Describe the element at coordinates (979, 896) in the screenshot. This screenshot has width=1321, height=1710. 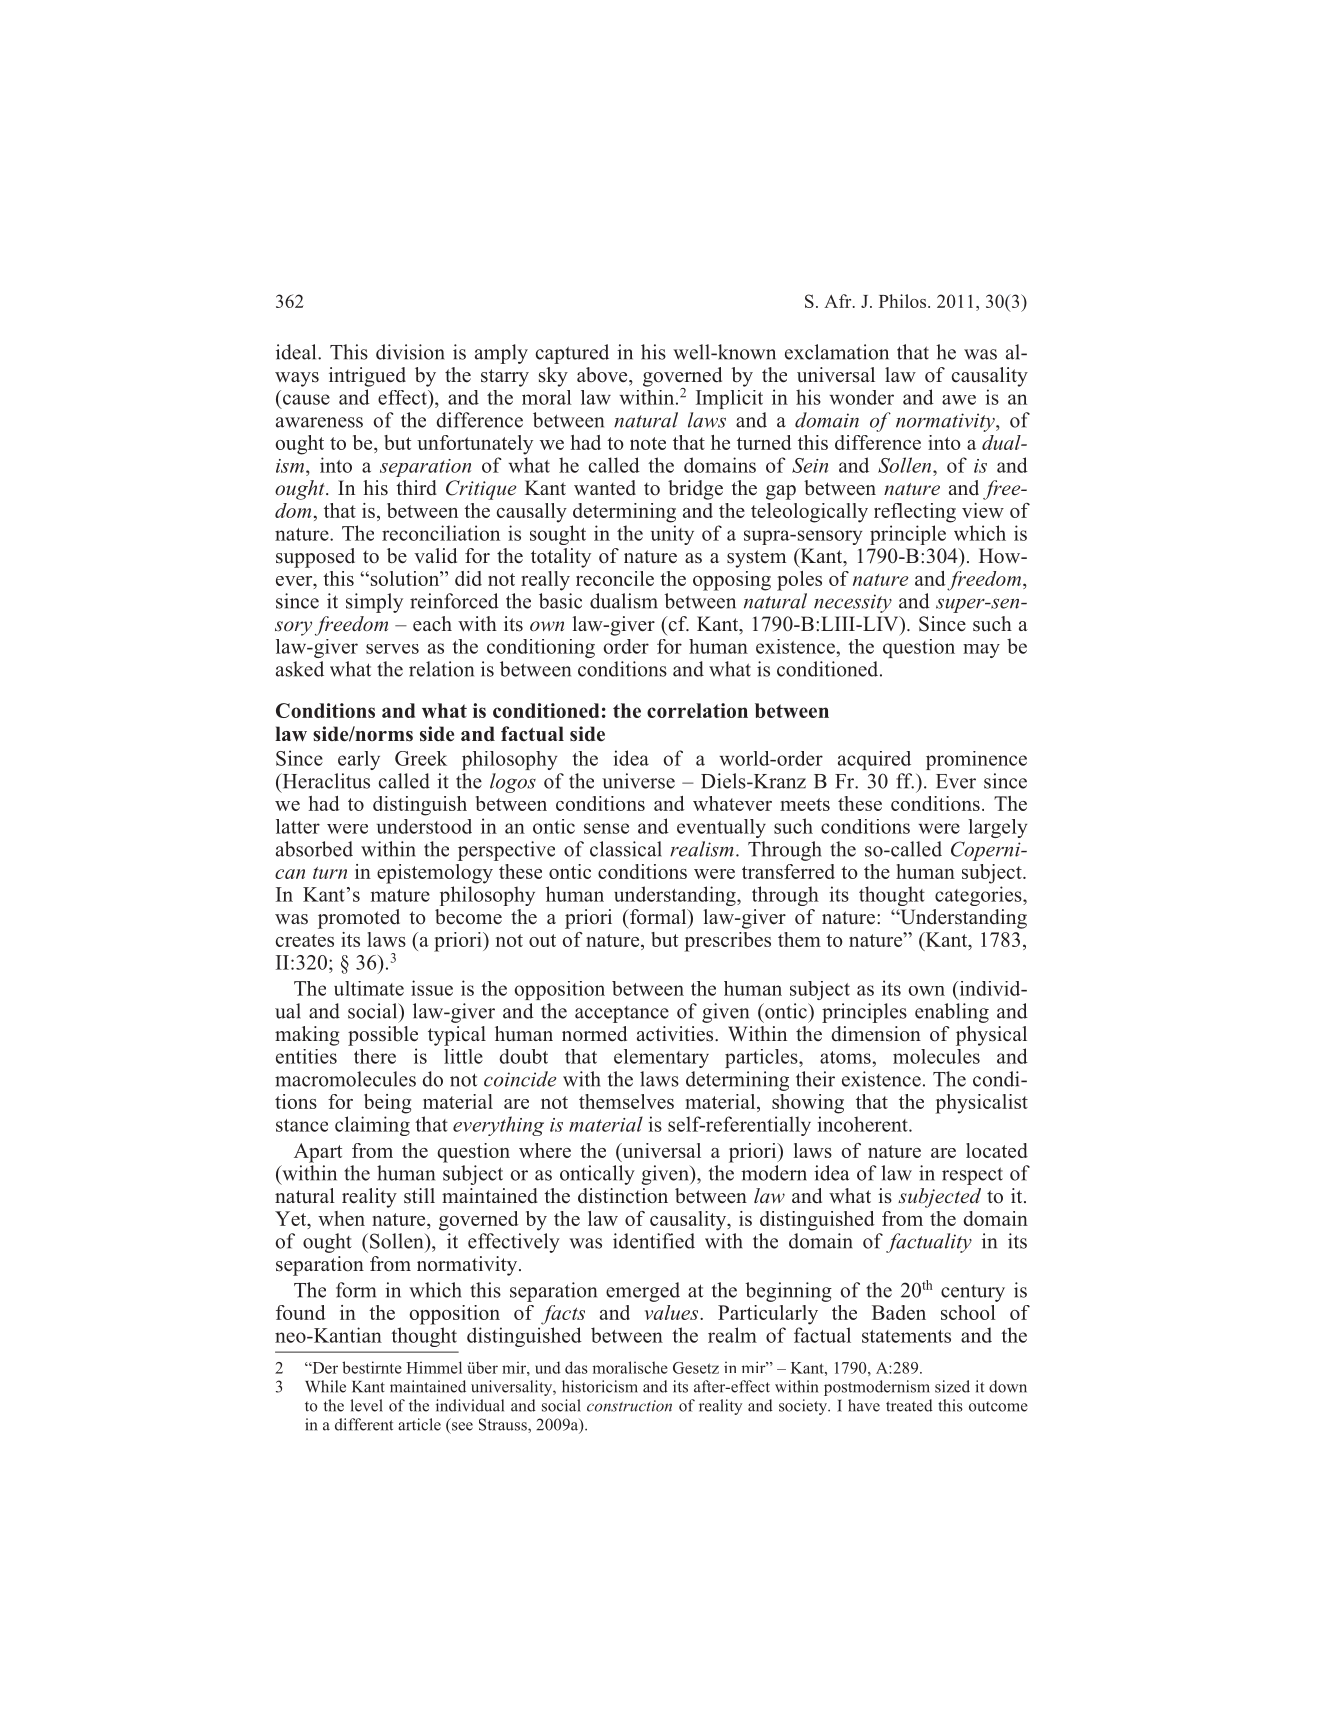
I see `categories` at that location.
